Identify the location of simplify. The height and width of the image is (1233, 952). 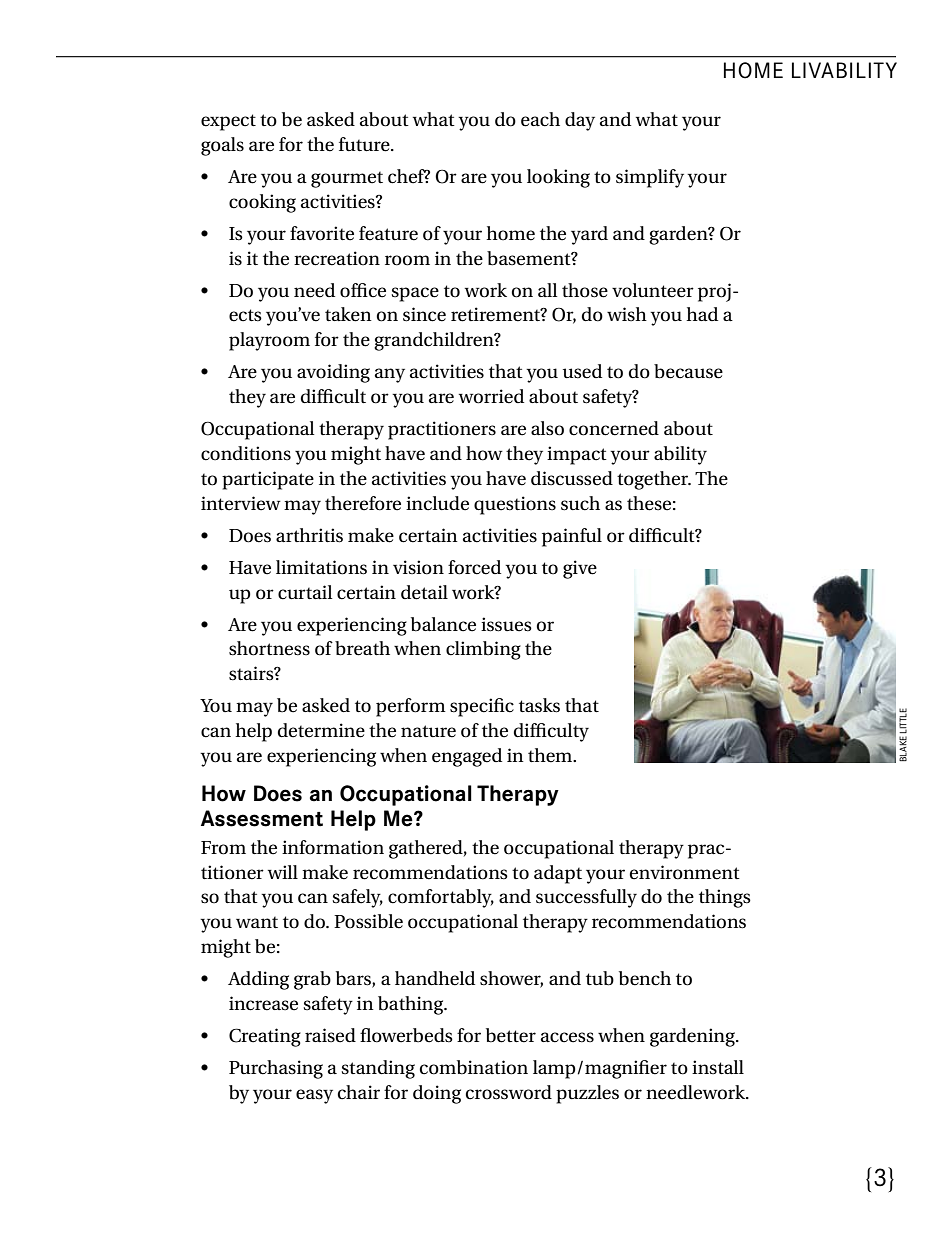
(650, 178).
